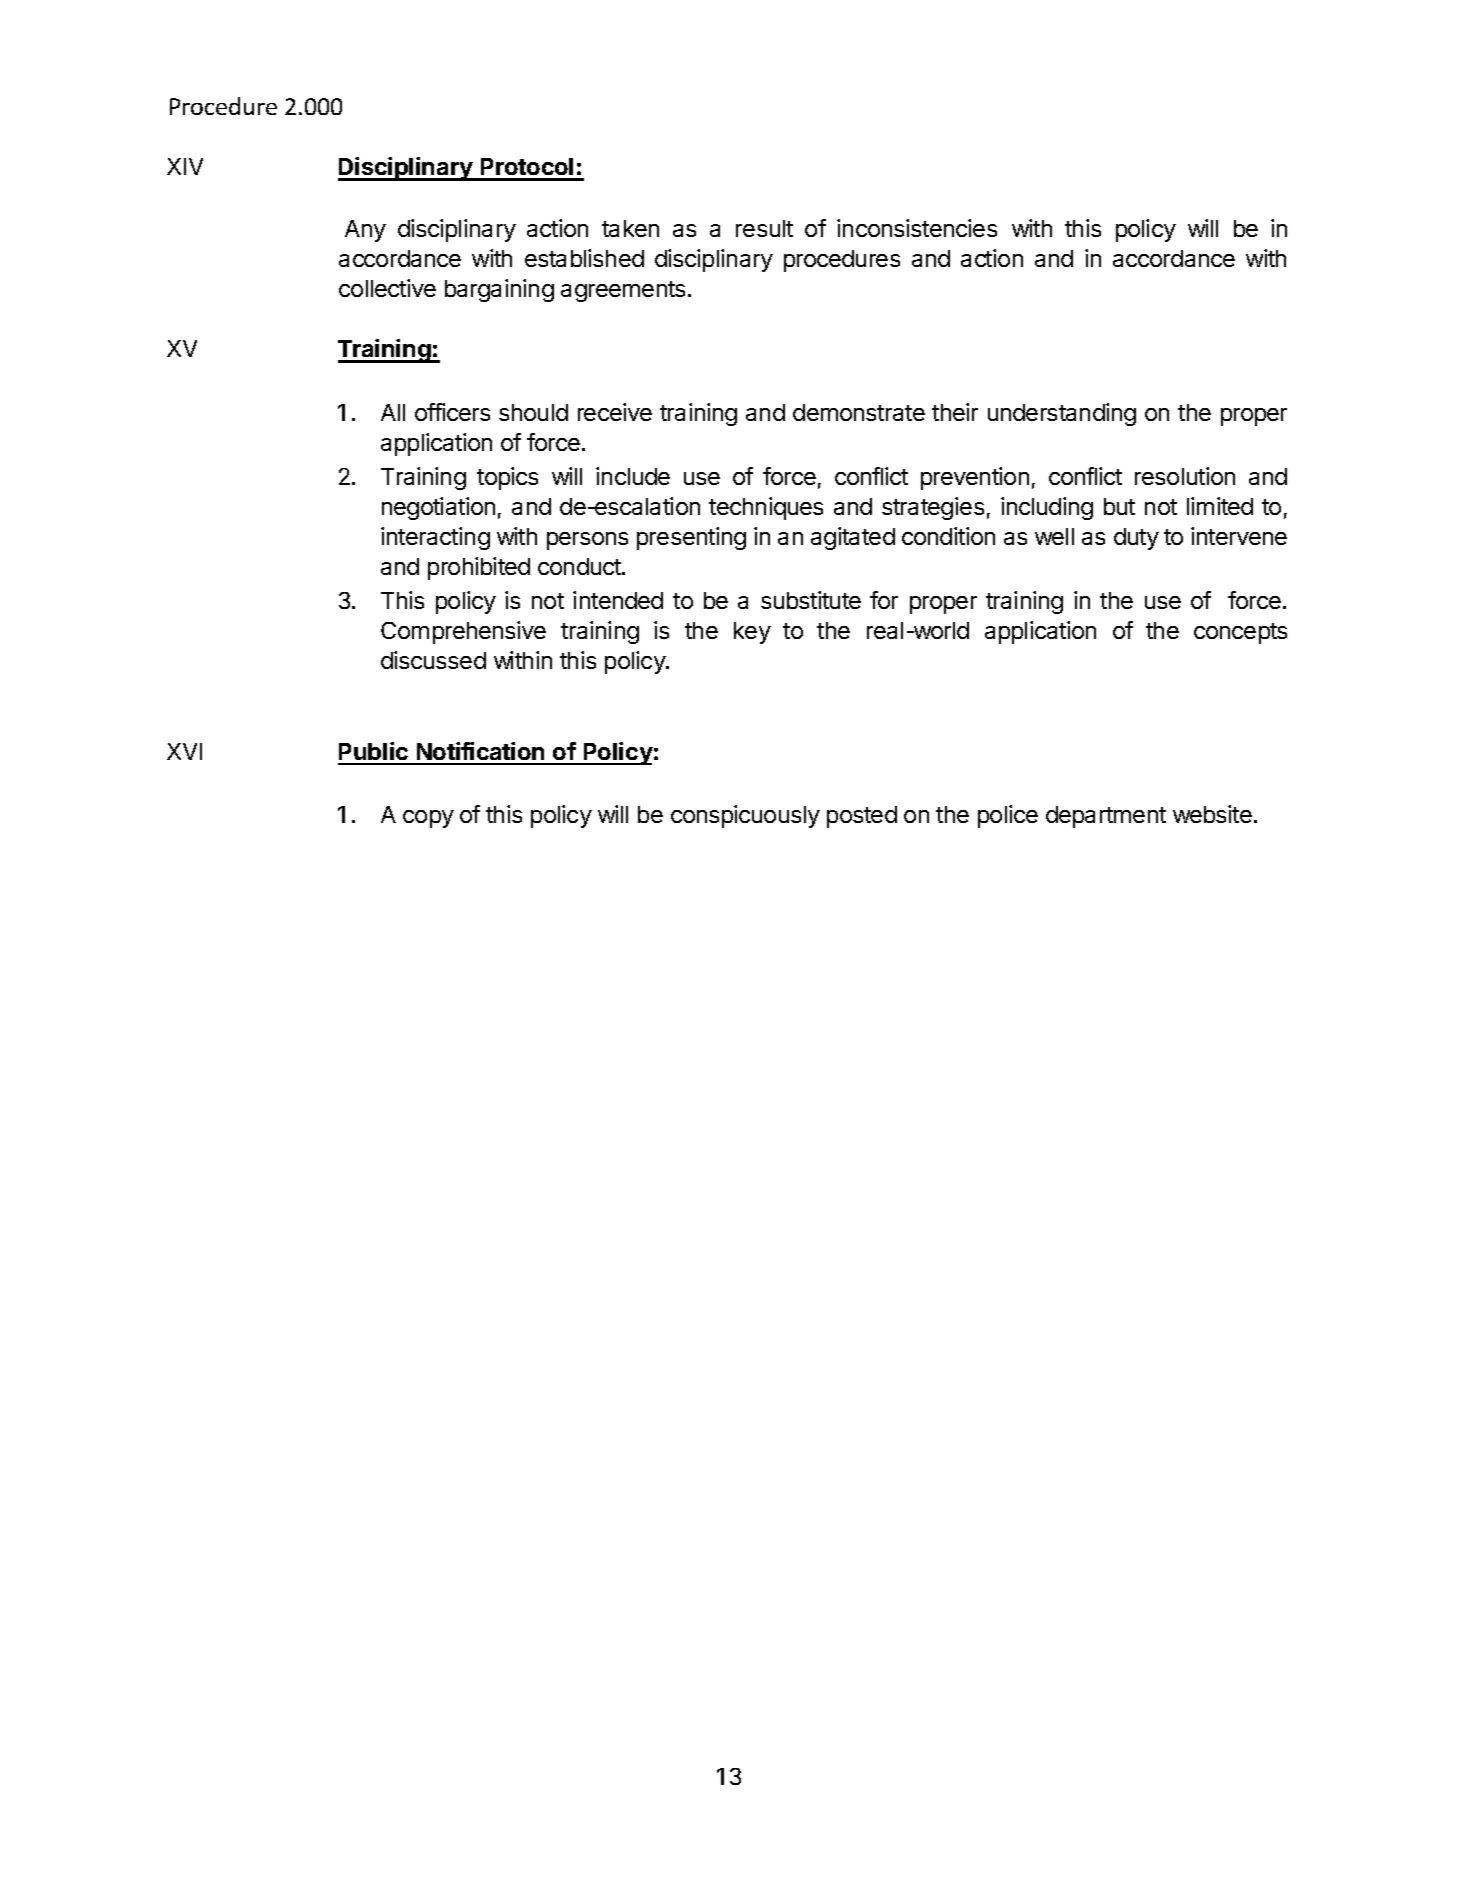  Describe the element at coordinates (438, 508) in the page. I see `negotiation` at that location.
